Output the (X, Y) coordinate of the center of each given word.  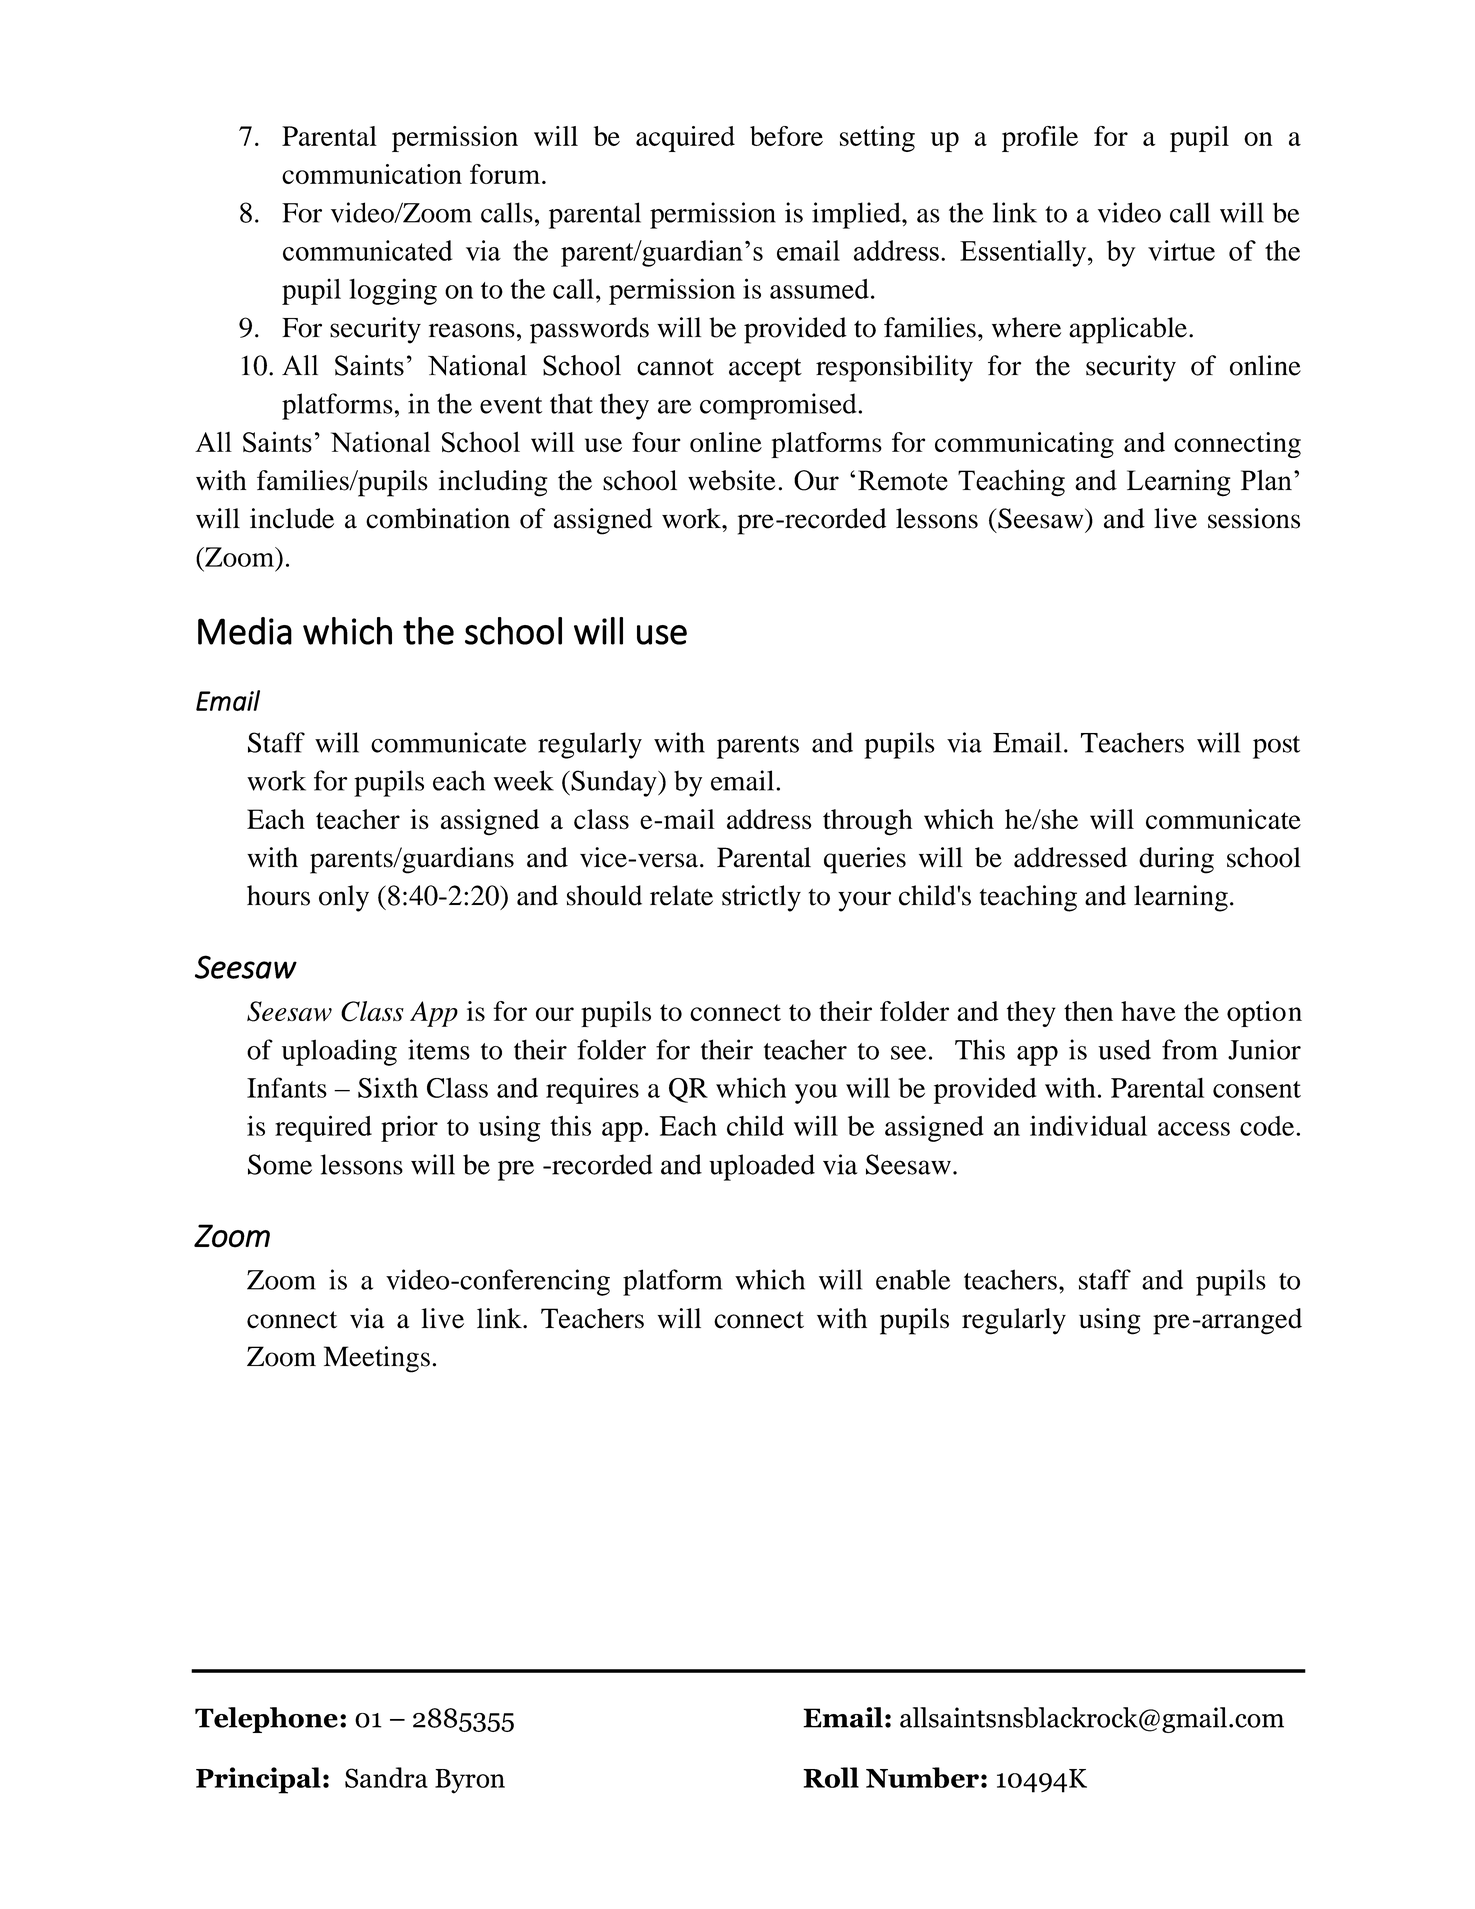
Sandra (386, 1777)
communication (372, 174)
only (344, 898)
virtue (1181, 250)
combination (438, 518)
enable (913, 1279)
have (1148, 1011)
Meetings (377, 1359)
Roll (831, 1777)
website (732, 480)
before (786, 136)
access (1194, 1129)
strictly (761, 898)
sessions (1254, 518)
